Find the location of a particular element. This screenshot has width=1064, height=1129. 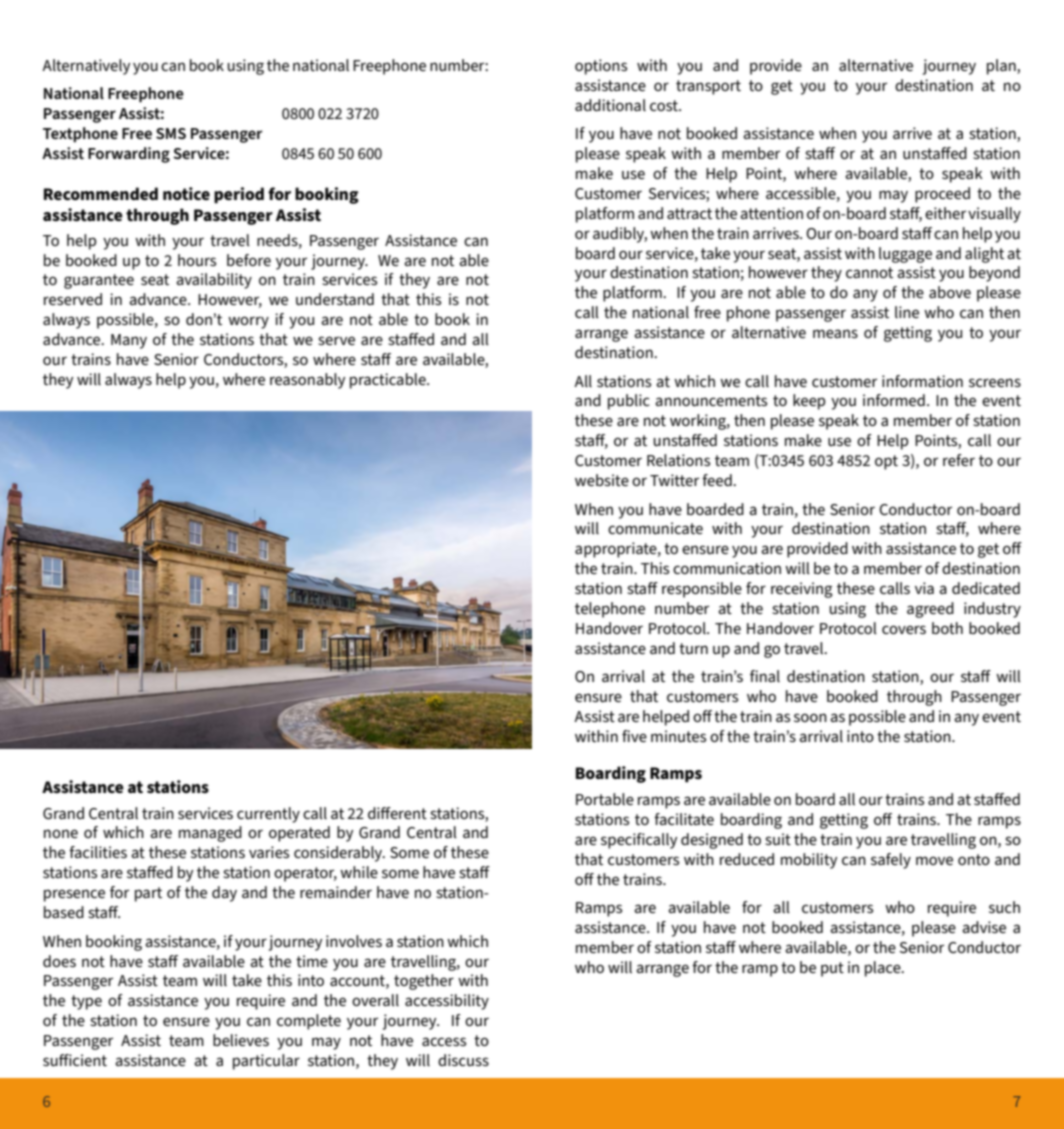

SMS is located at coordinates (171, 133).
